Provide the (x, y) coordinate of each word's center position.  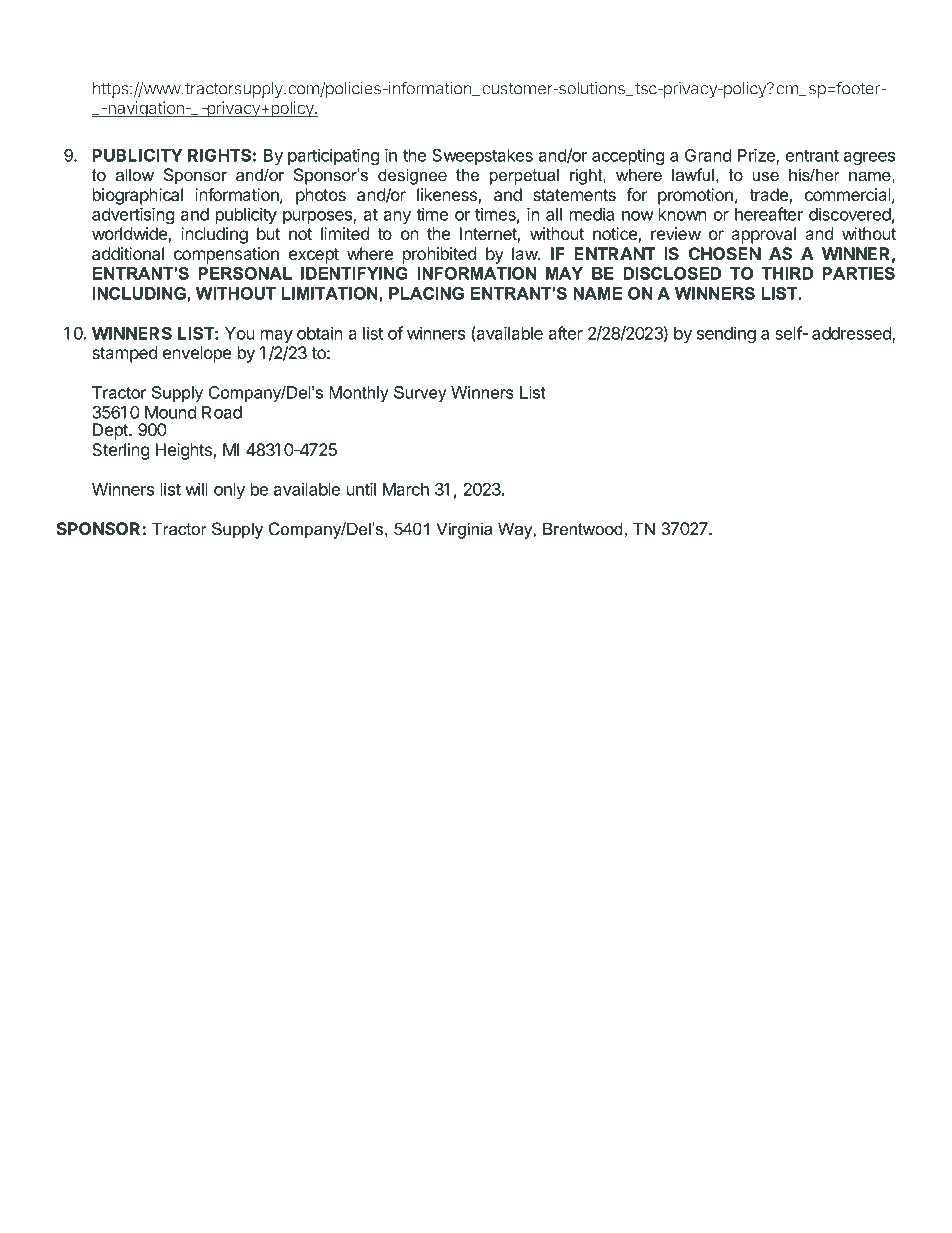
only (229, 491)
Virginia (464, 530)
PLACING (426, 293)
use (766, 176)
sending (726, 334)
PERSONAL (245, 273)
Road (222, 412)
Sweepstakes (482, 157)
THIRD (787, 273)
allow (134, 174)
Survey (420, 394)
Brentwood (582, 528)
